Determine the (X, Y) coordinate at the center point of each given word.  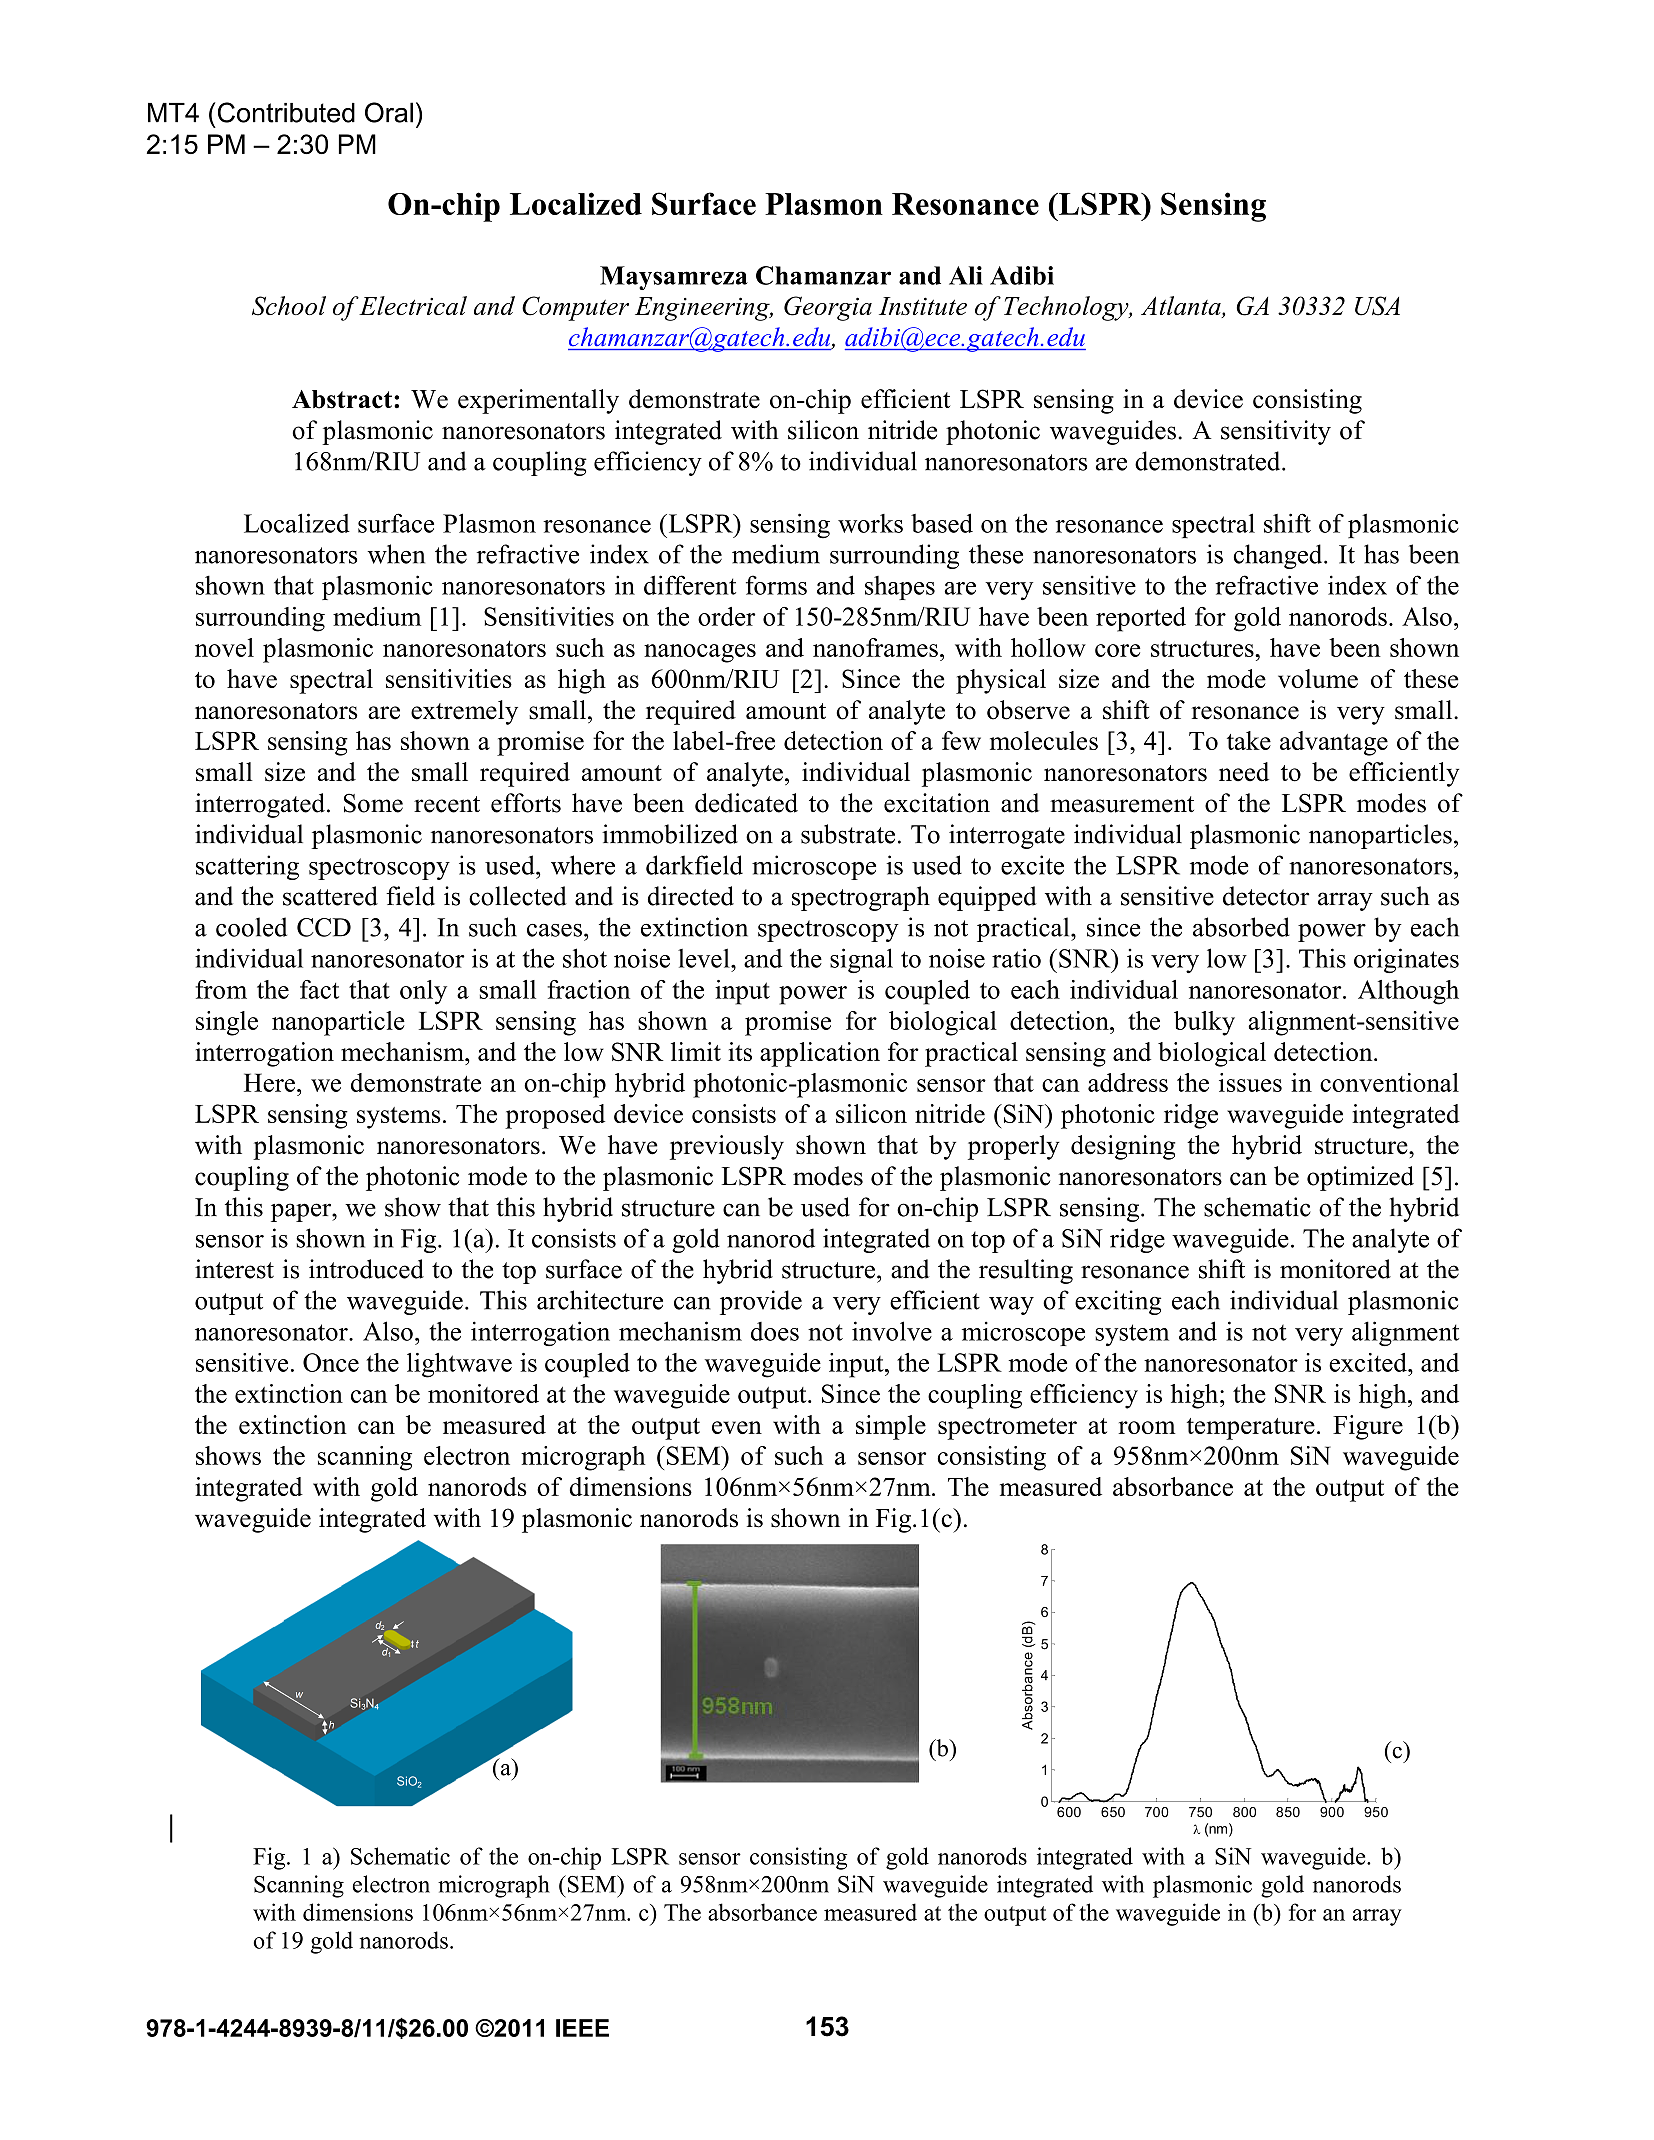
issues (1250, 1082)
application (820, 1054)
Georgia (828, 308)
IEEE (582, 2028)
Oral (389, 112)
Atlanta (1182, 307)
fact (319, 989)
